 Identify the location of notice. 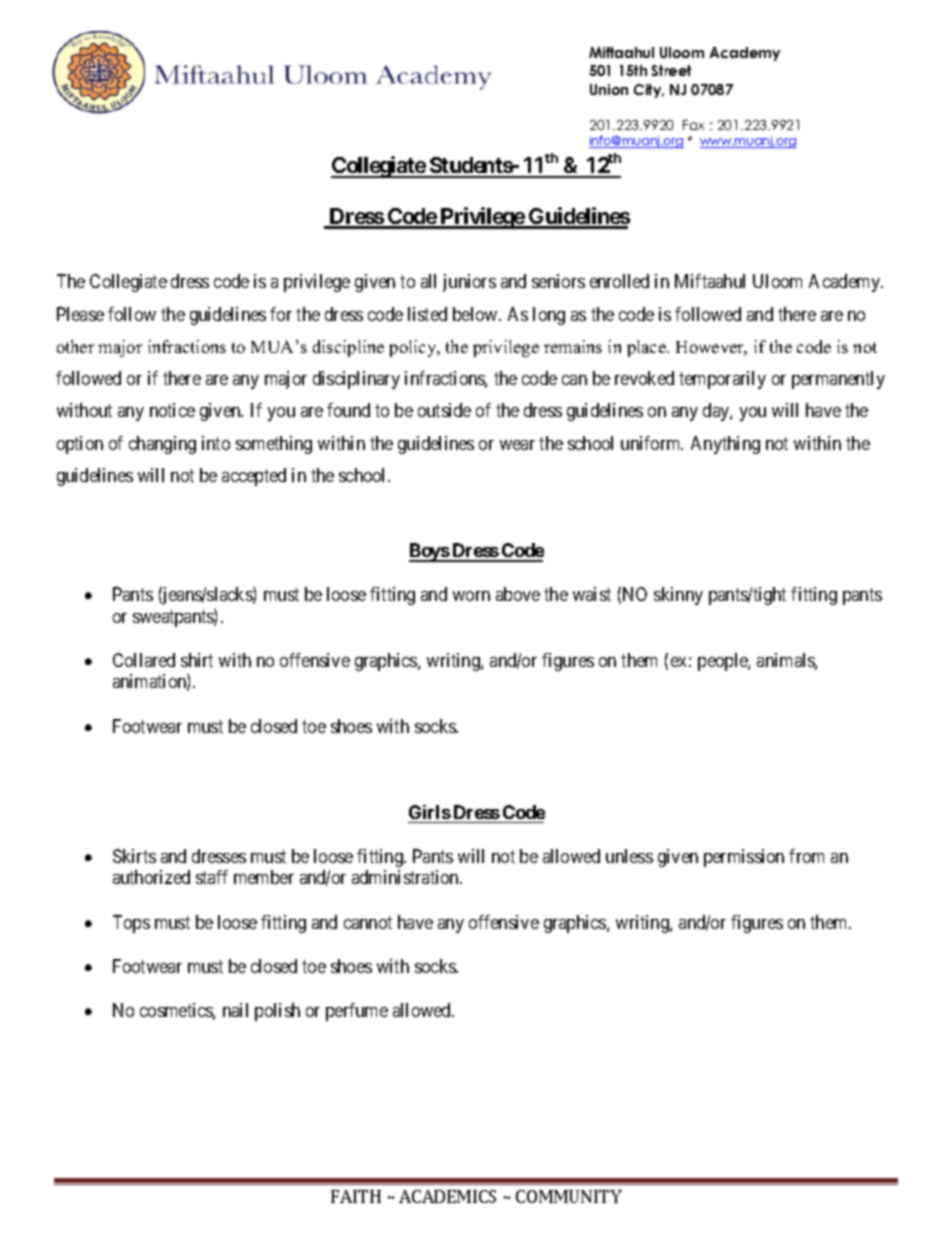
(172, 410).
